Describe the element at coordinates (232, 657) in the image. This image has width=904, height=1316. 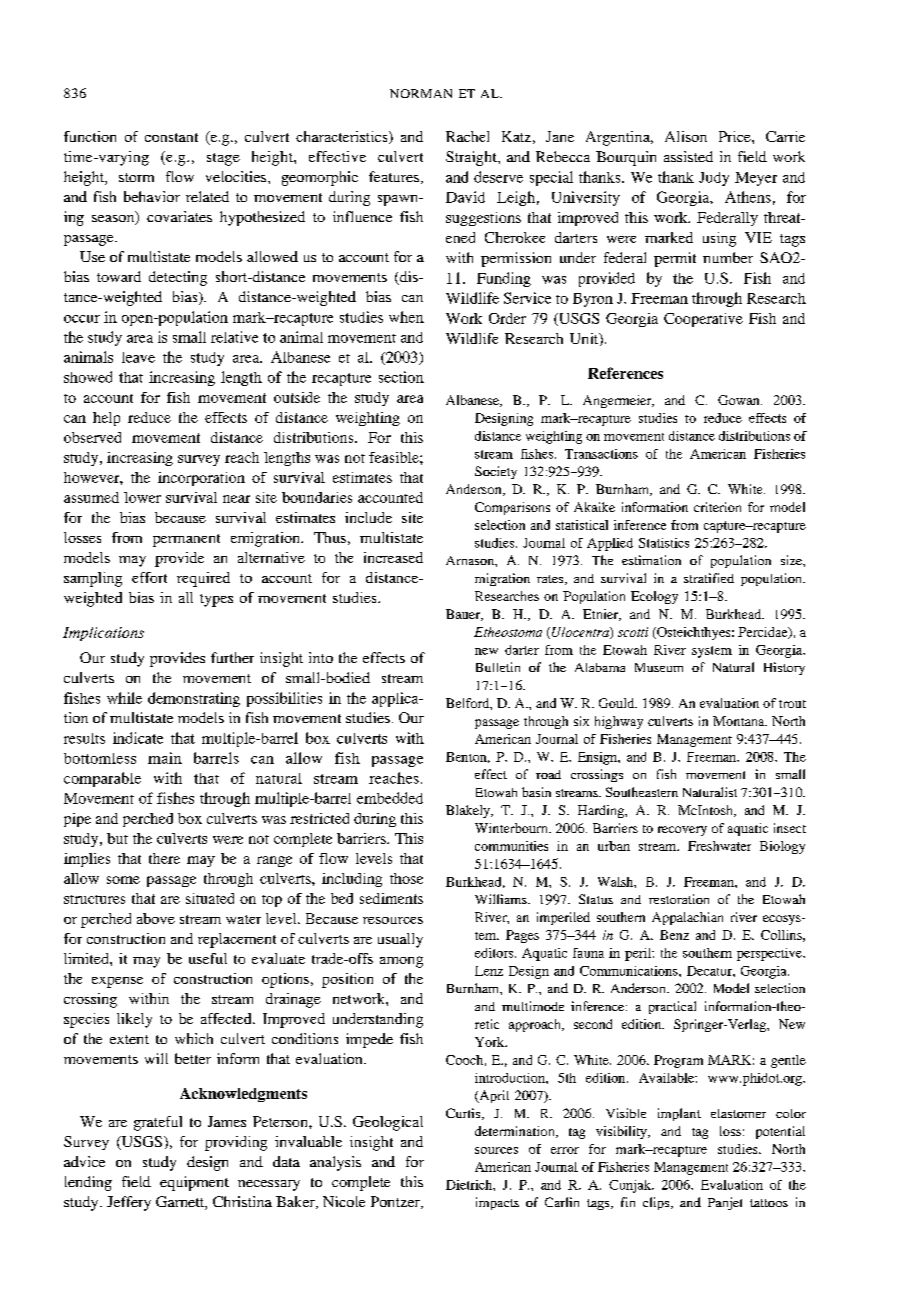
I see `further` at that location.
